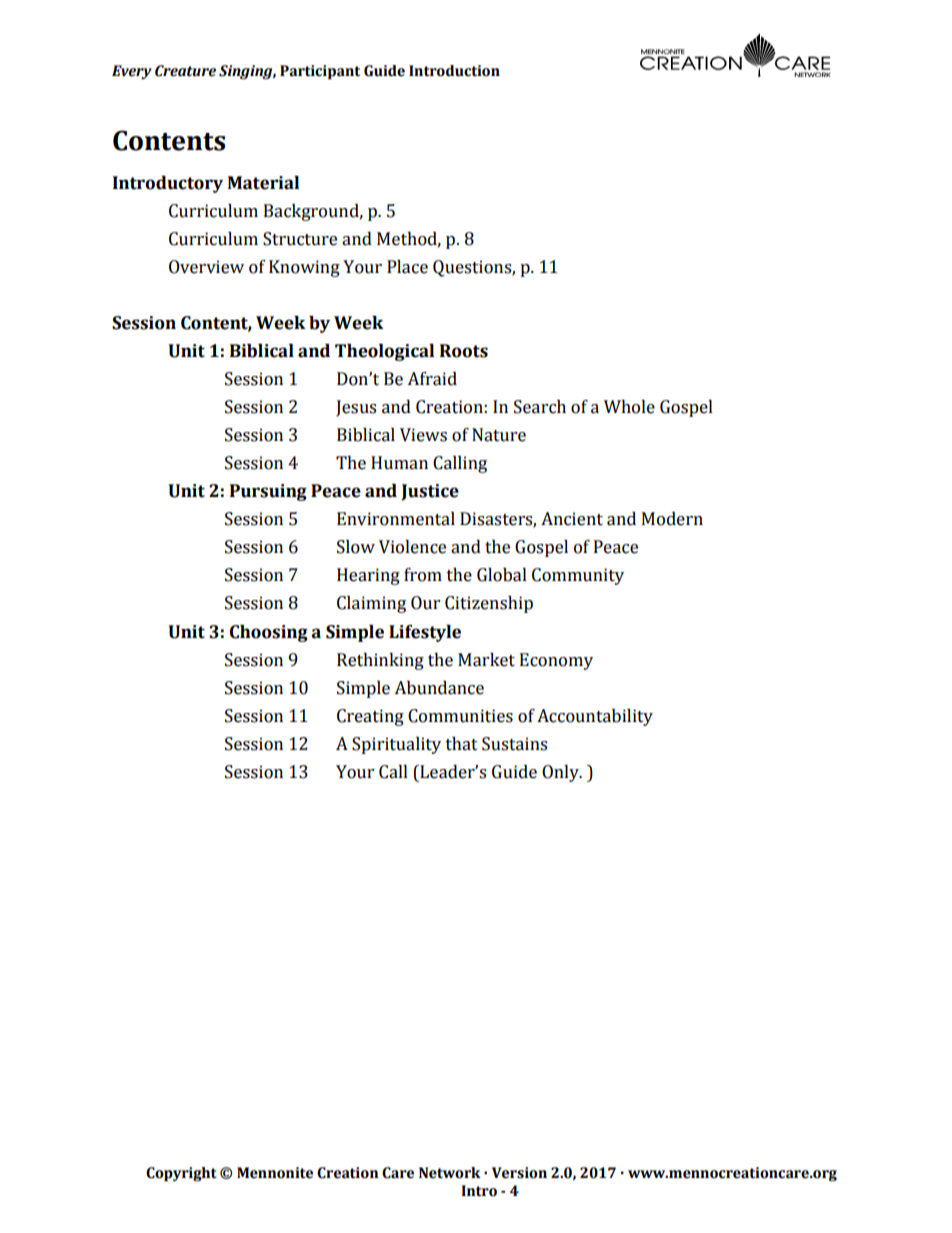 The height and width of the page is (1233, 952). I want to click on Copyright, so click(181, 1174).
